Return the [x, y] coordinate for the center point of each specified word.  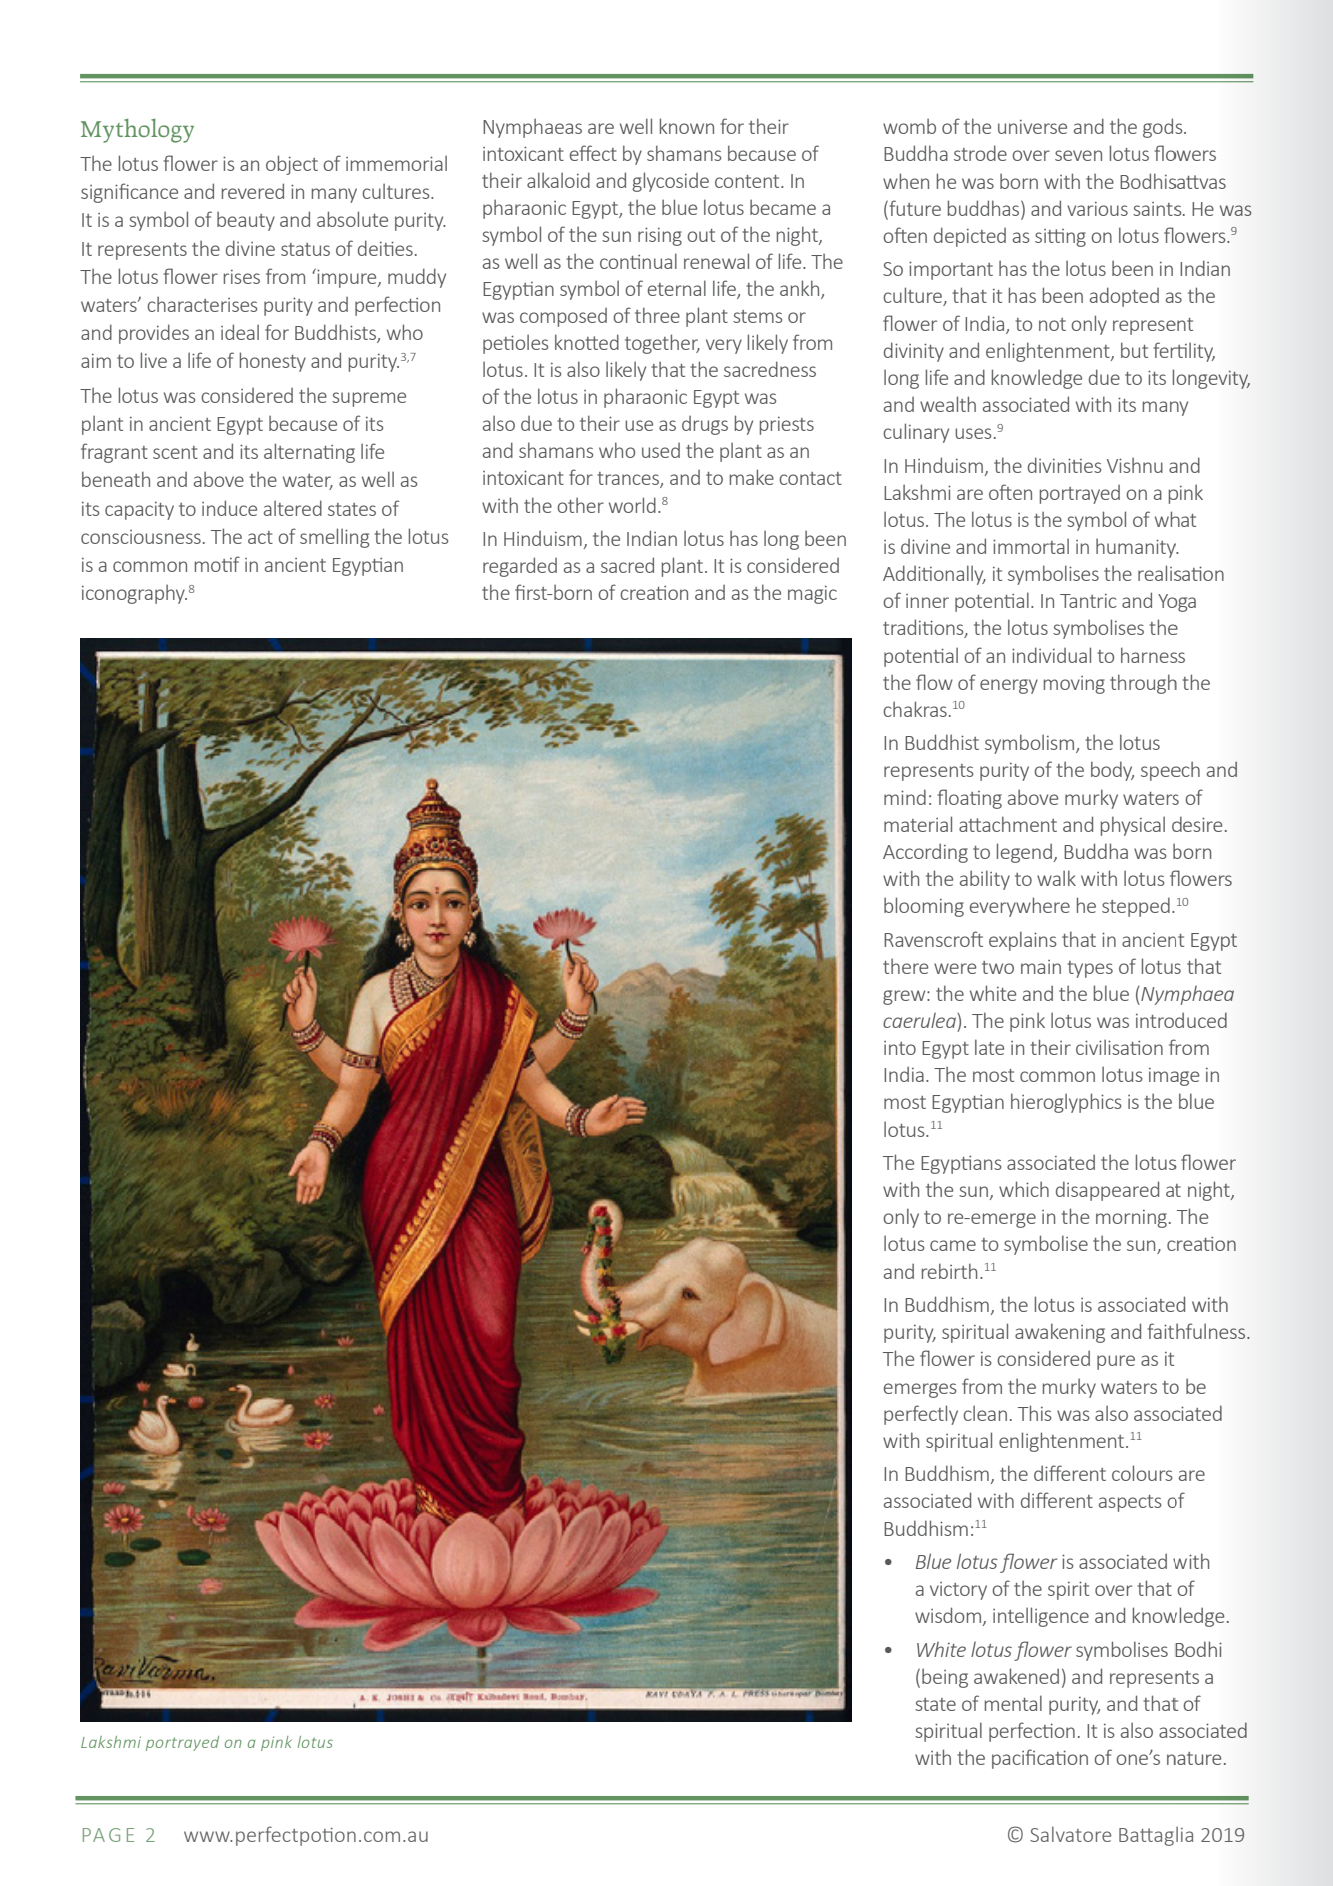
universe [1032, 127]
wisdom [948, 1615]
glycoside [670, 182]
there [905, 966]
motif [217, 564]
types [1090, 969]
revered [253, 191]
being [945, 1678]
